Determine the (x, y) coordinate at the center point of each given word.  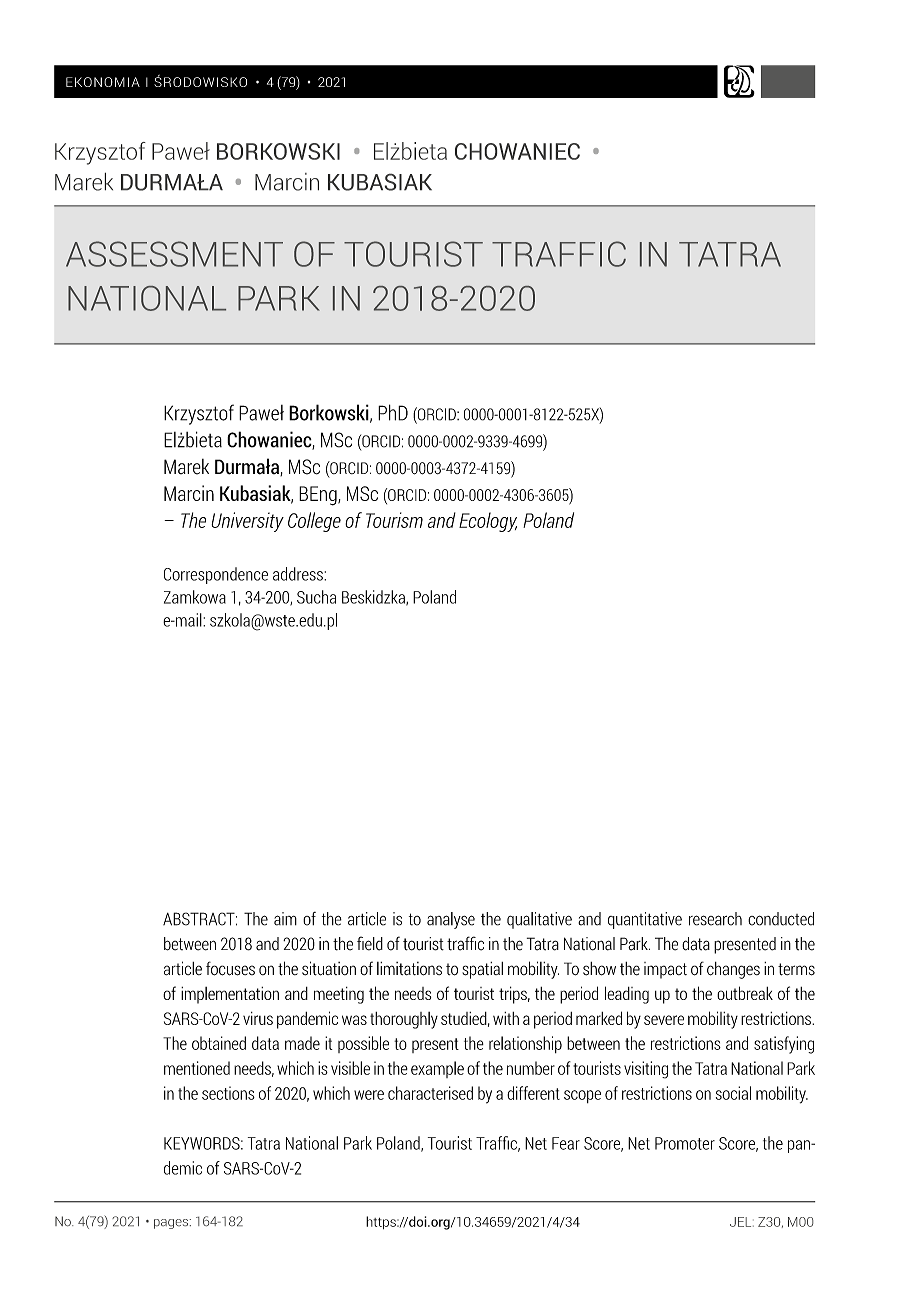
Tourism (394, 520)
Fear (566, 1143)
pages (172, 1224)
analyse (451, 920)
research (715, 919)
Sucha (316, 597)
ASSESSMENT (174, 254)
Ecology (488, 522)
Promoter (685, 1143)
